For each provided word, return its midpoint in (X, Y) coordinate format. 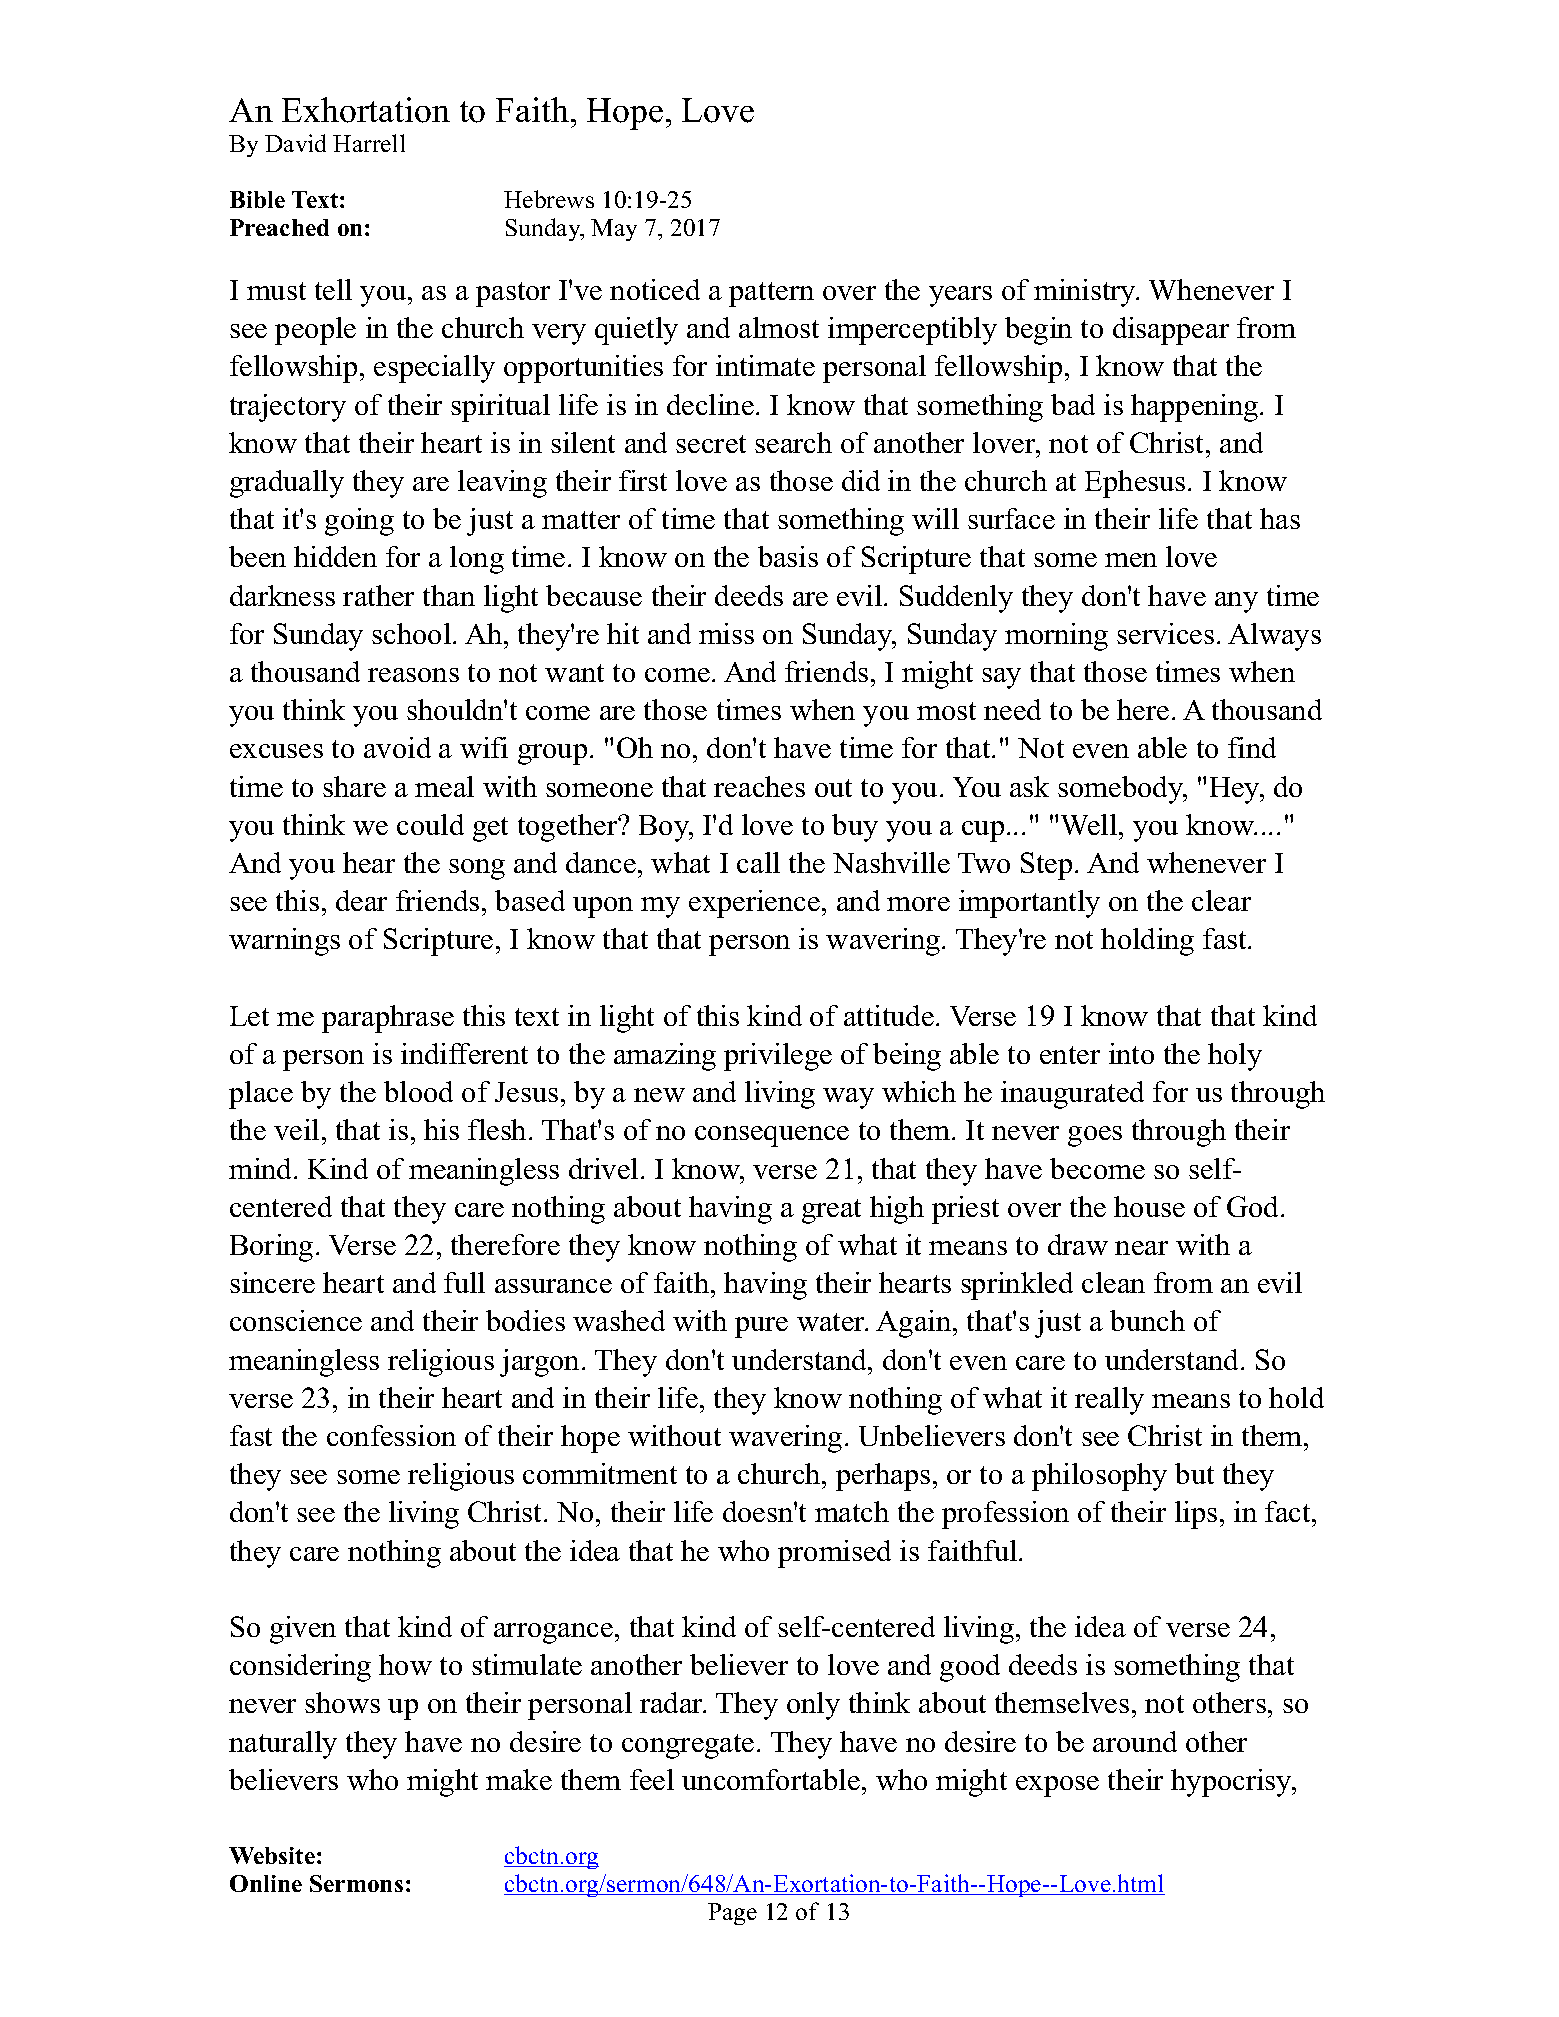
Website (272, 1855)
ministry (1086, 293)
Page (732, 1914)
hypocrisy (1232, 1783)
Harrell (369, 143)
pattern (771, 294)
